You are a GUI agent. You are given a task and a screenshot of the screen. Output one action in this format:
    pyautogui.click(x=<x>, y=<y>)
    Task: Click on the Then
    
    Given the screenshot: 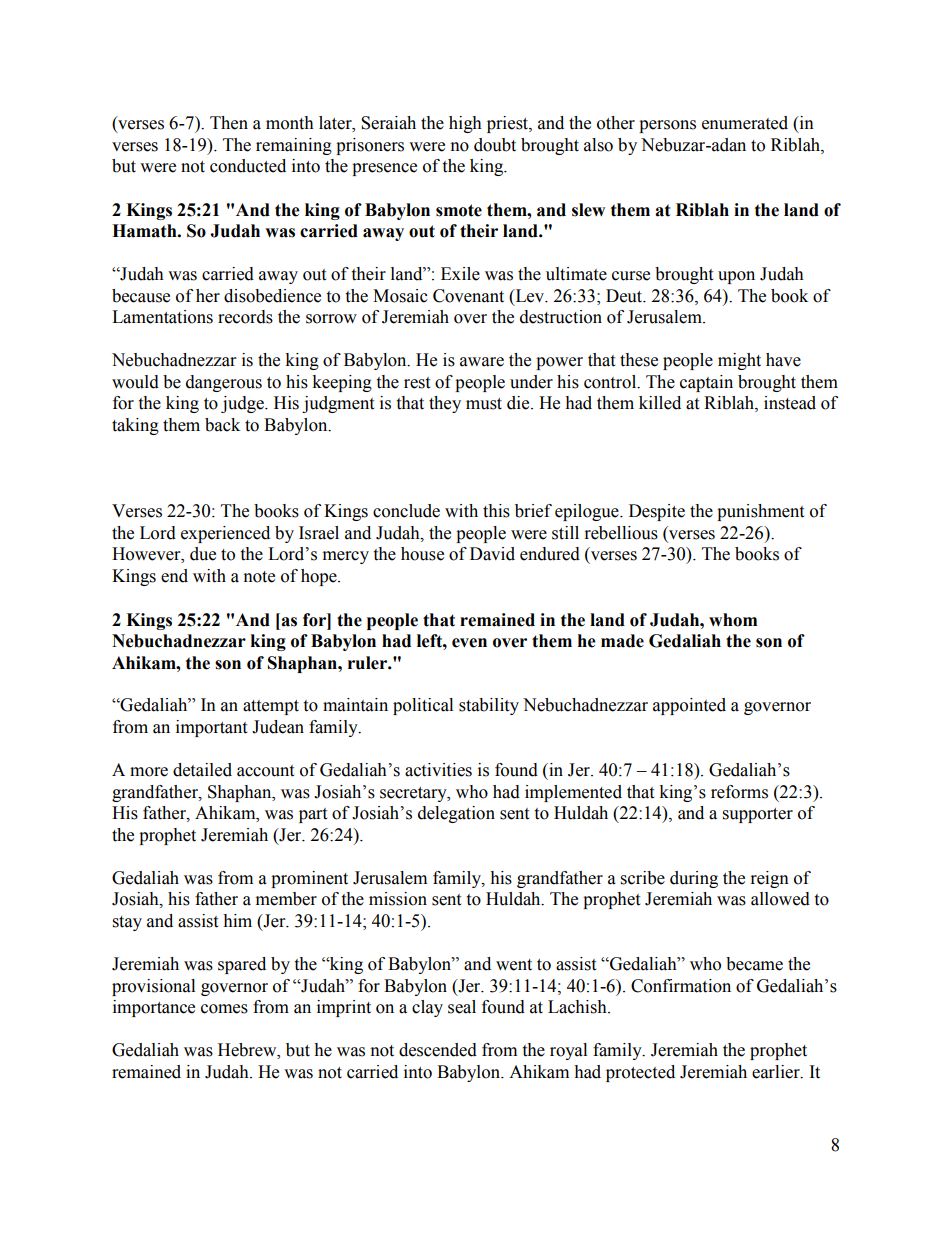 What is the action you would take?
    pyautogui.click(x=229, y=123)
